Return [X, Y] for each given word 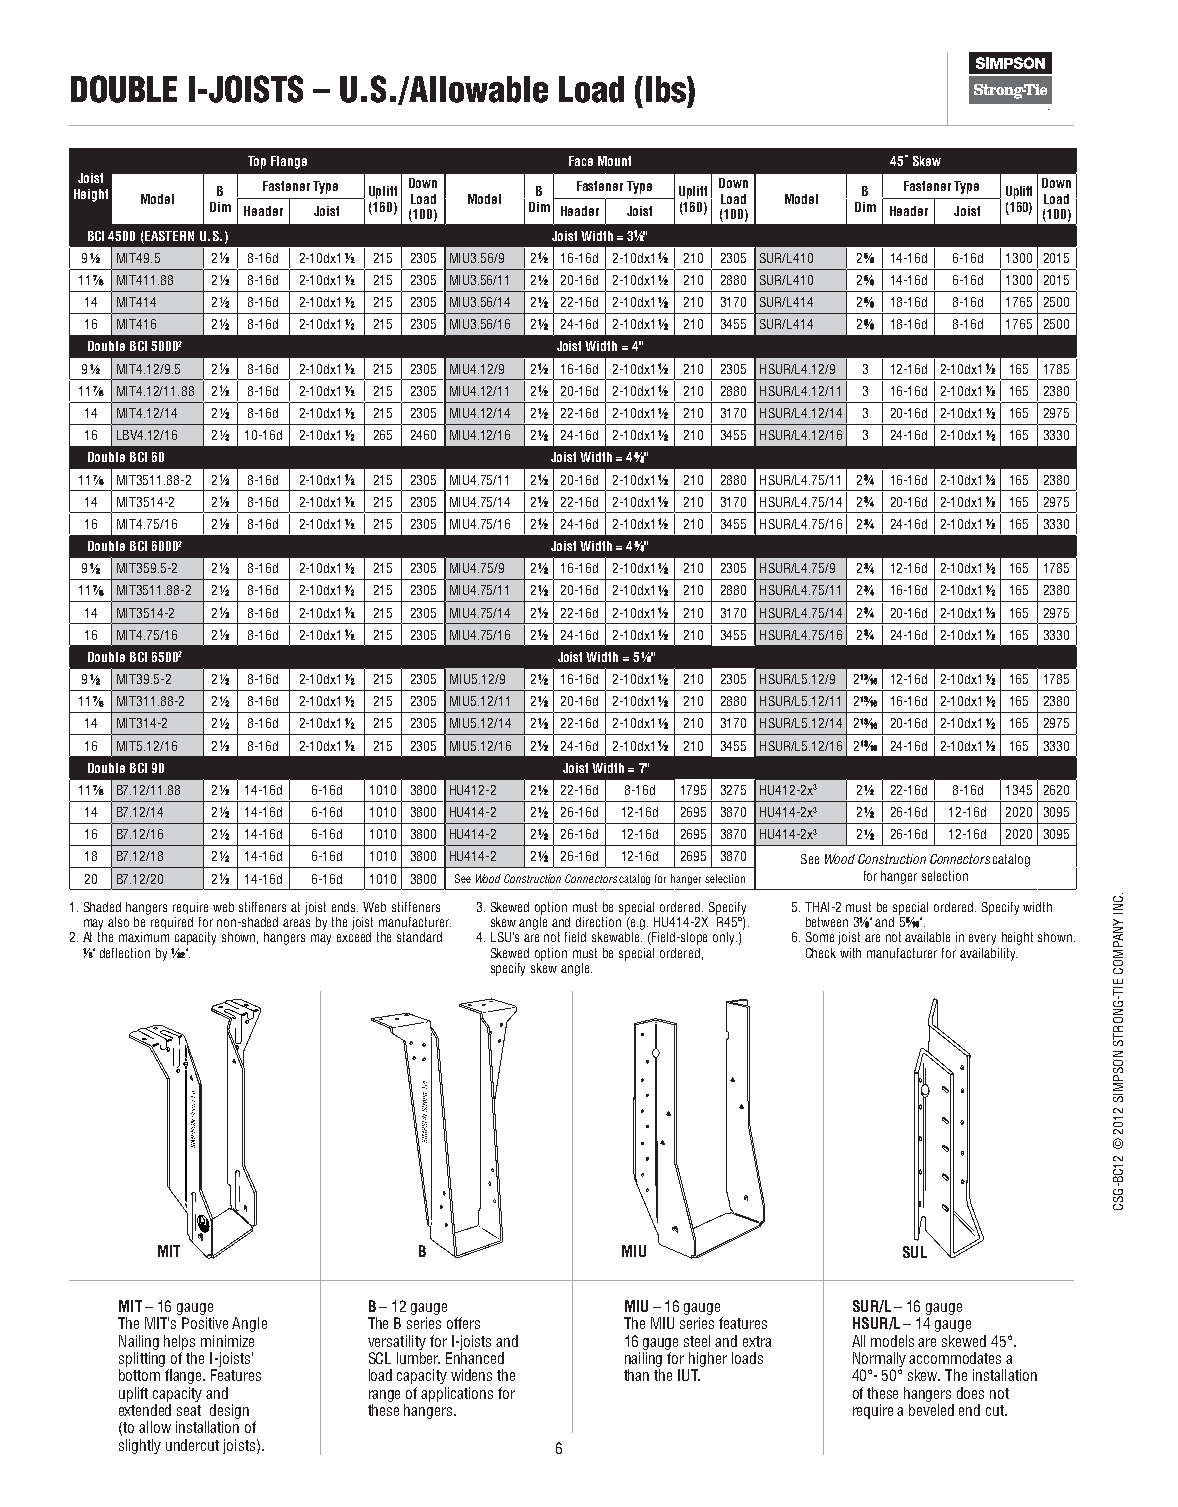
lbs [667, 89]
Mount [614, 161]
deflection [125, 953]
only [725, 938]
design [229, 1411]
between [827, 922]
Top [257, 162]
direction [598, 922]
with [850, 953]
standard [419, 937]
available [927, 937]
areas [296, 923]
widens [471, 1375]
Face [581, 161]
